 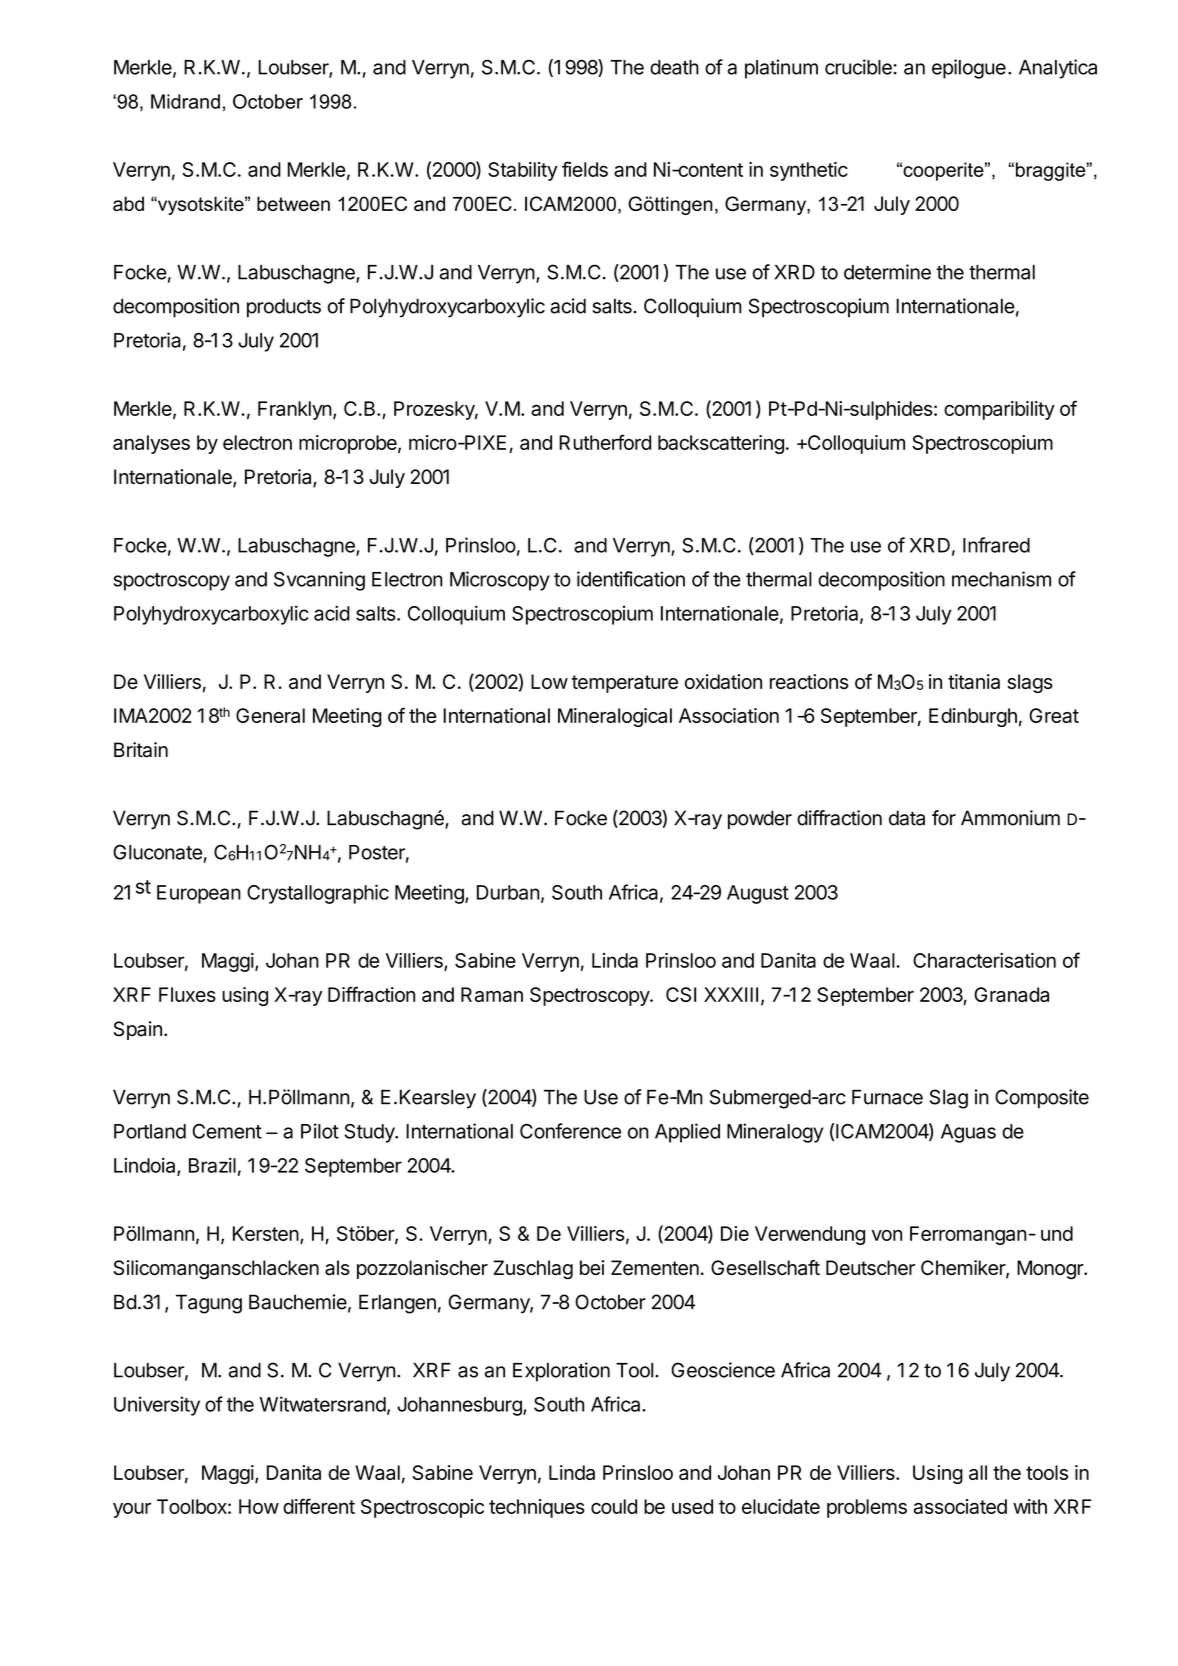 What do you see at coordinates (614, 1506) in the screenshot?
I see `could` at bounding box center [614, 1506].
